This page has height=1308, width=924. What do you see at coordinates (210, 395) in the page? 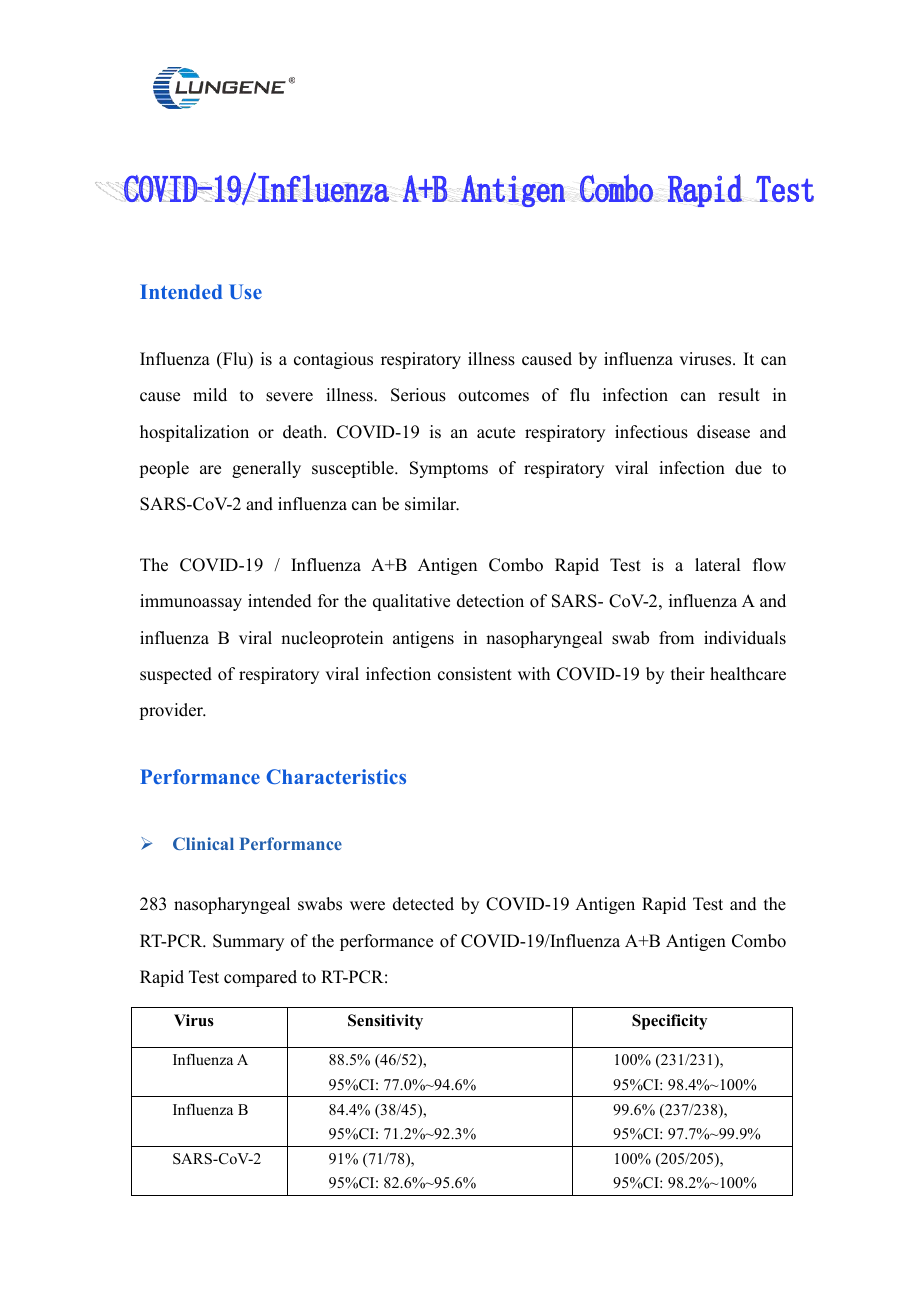
I see `mild` at bounding box center [210, 395].
